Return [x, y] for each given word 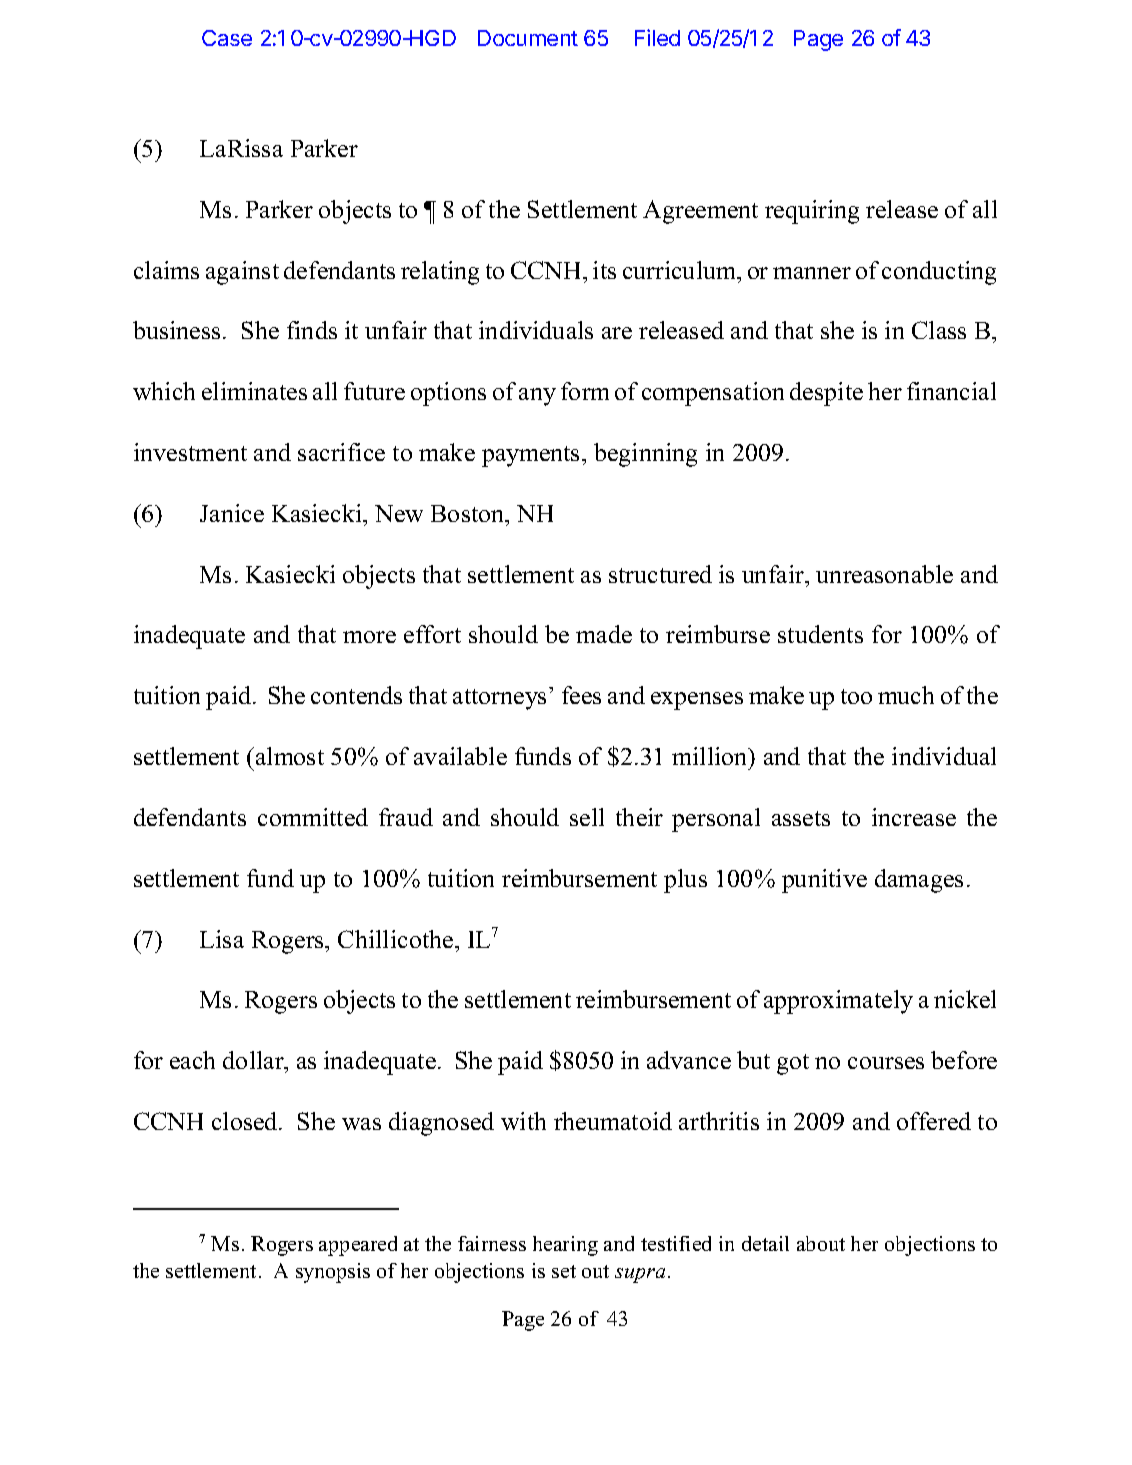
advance [689, 1060]
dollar [254, 1060]
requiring [812, 212]
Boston [469, 513]
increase [914, 817]
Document [528, 38]
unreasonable [884, 574]
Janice [232, 513]
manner [812, 273]
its [604, 270]
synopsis [333, 1273]
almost [290, 756]
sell [587, 817]
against [242, 273]
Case [227, 38]
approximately [838, 1002]
